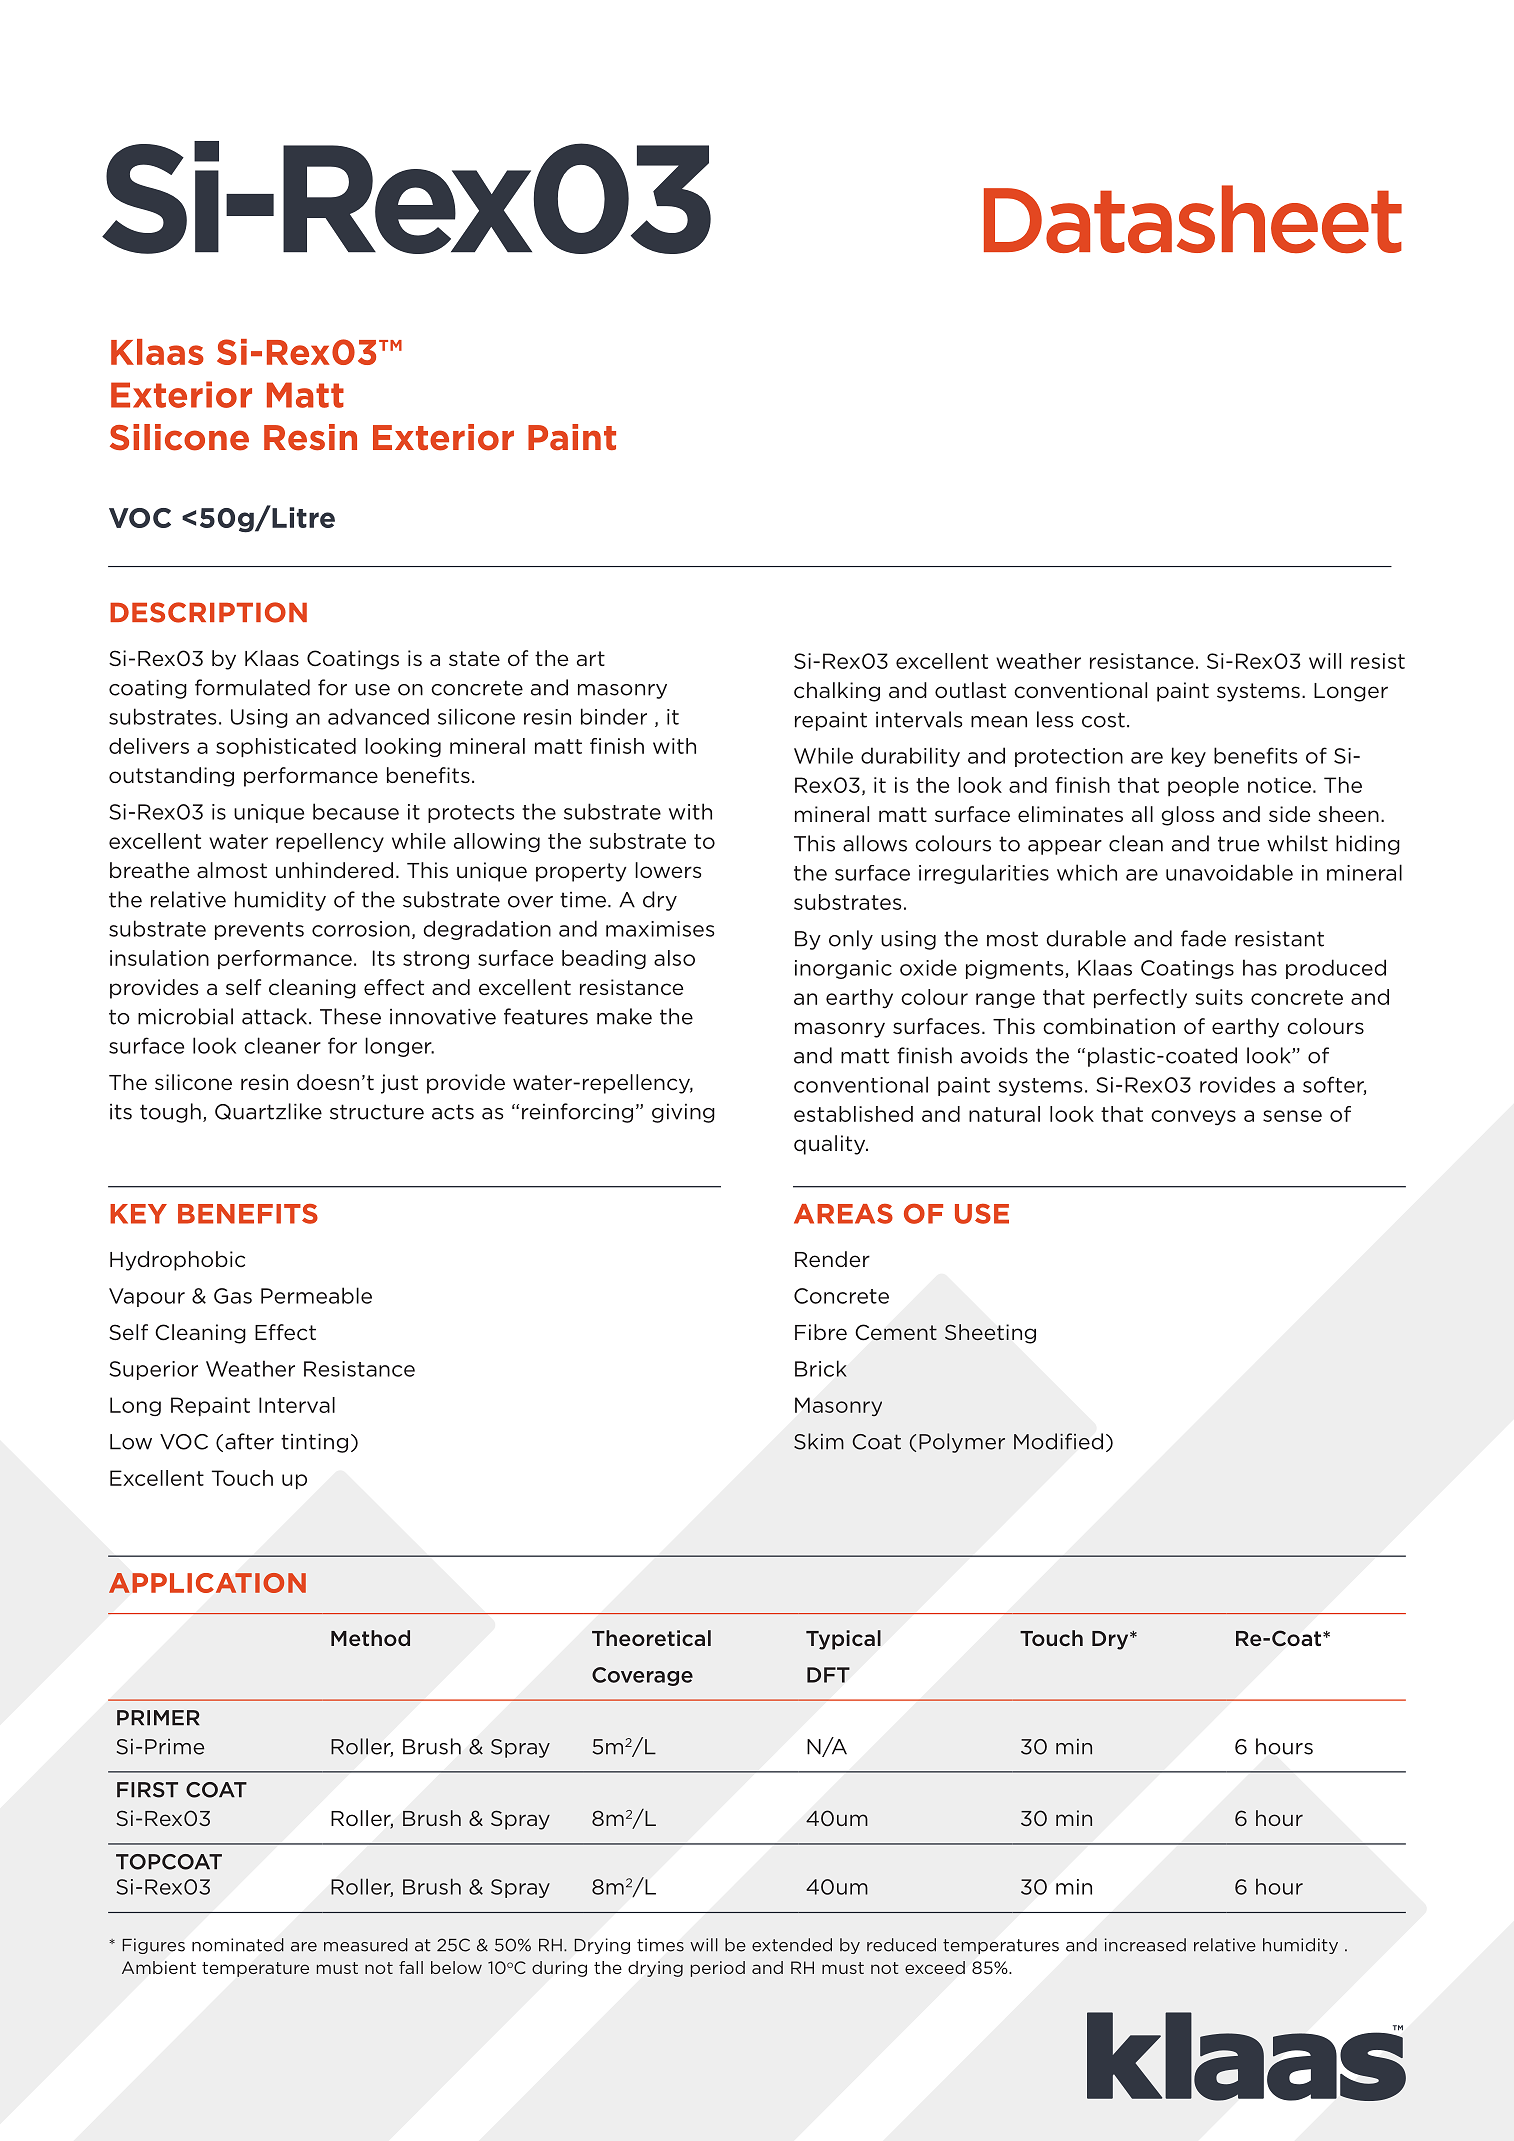 The image size is (1514, 2141). I want to click on outlast, so click(970, 690).
